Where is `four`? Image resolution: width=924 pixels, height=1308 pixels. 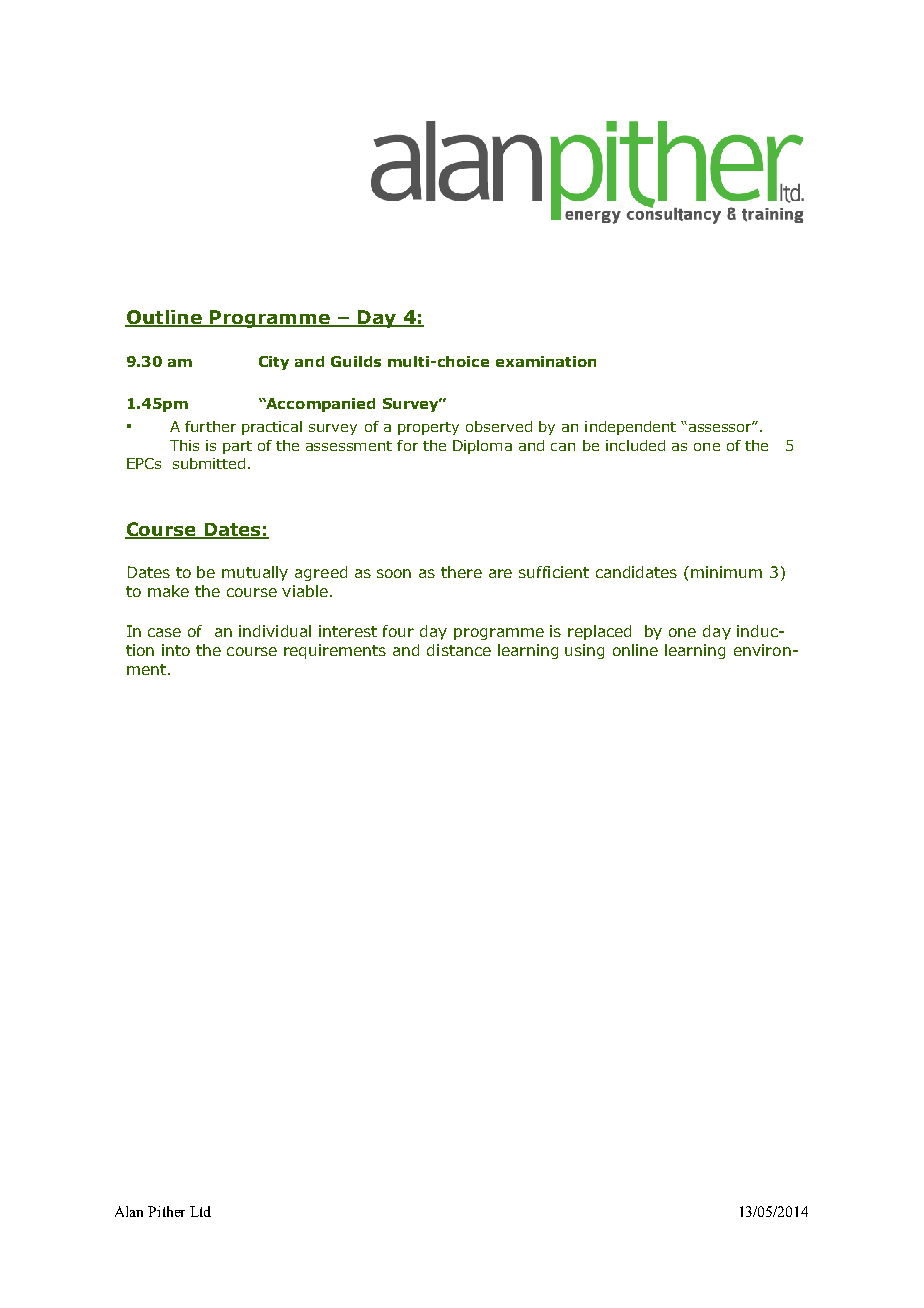 four is located at coordinates (398, 631).
